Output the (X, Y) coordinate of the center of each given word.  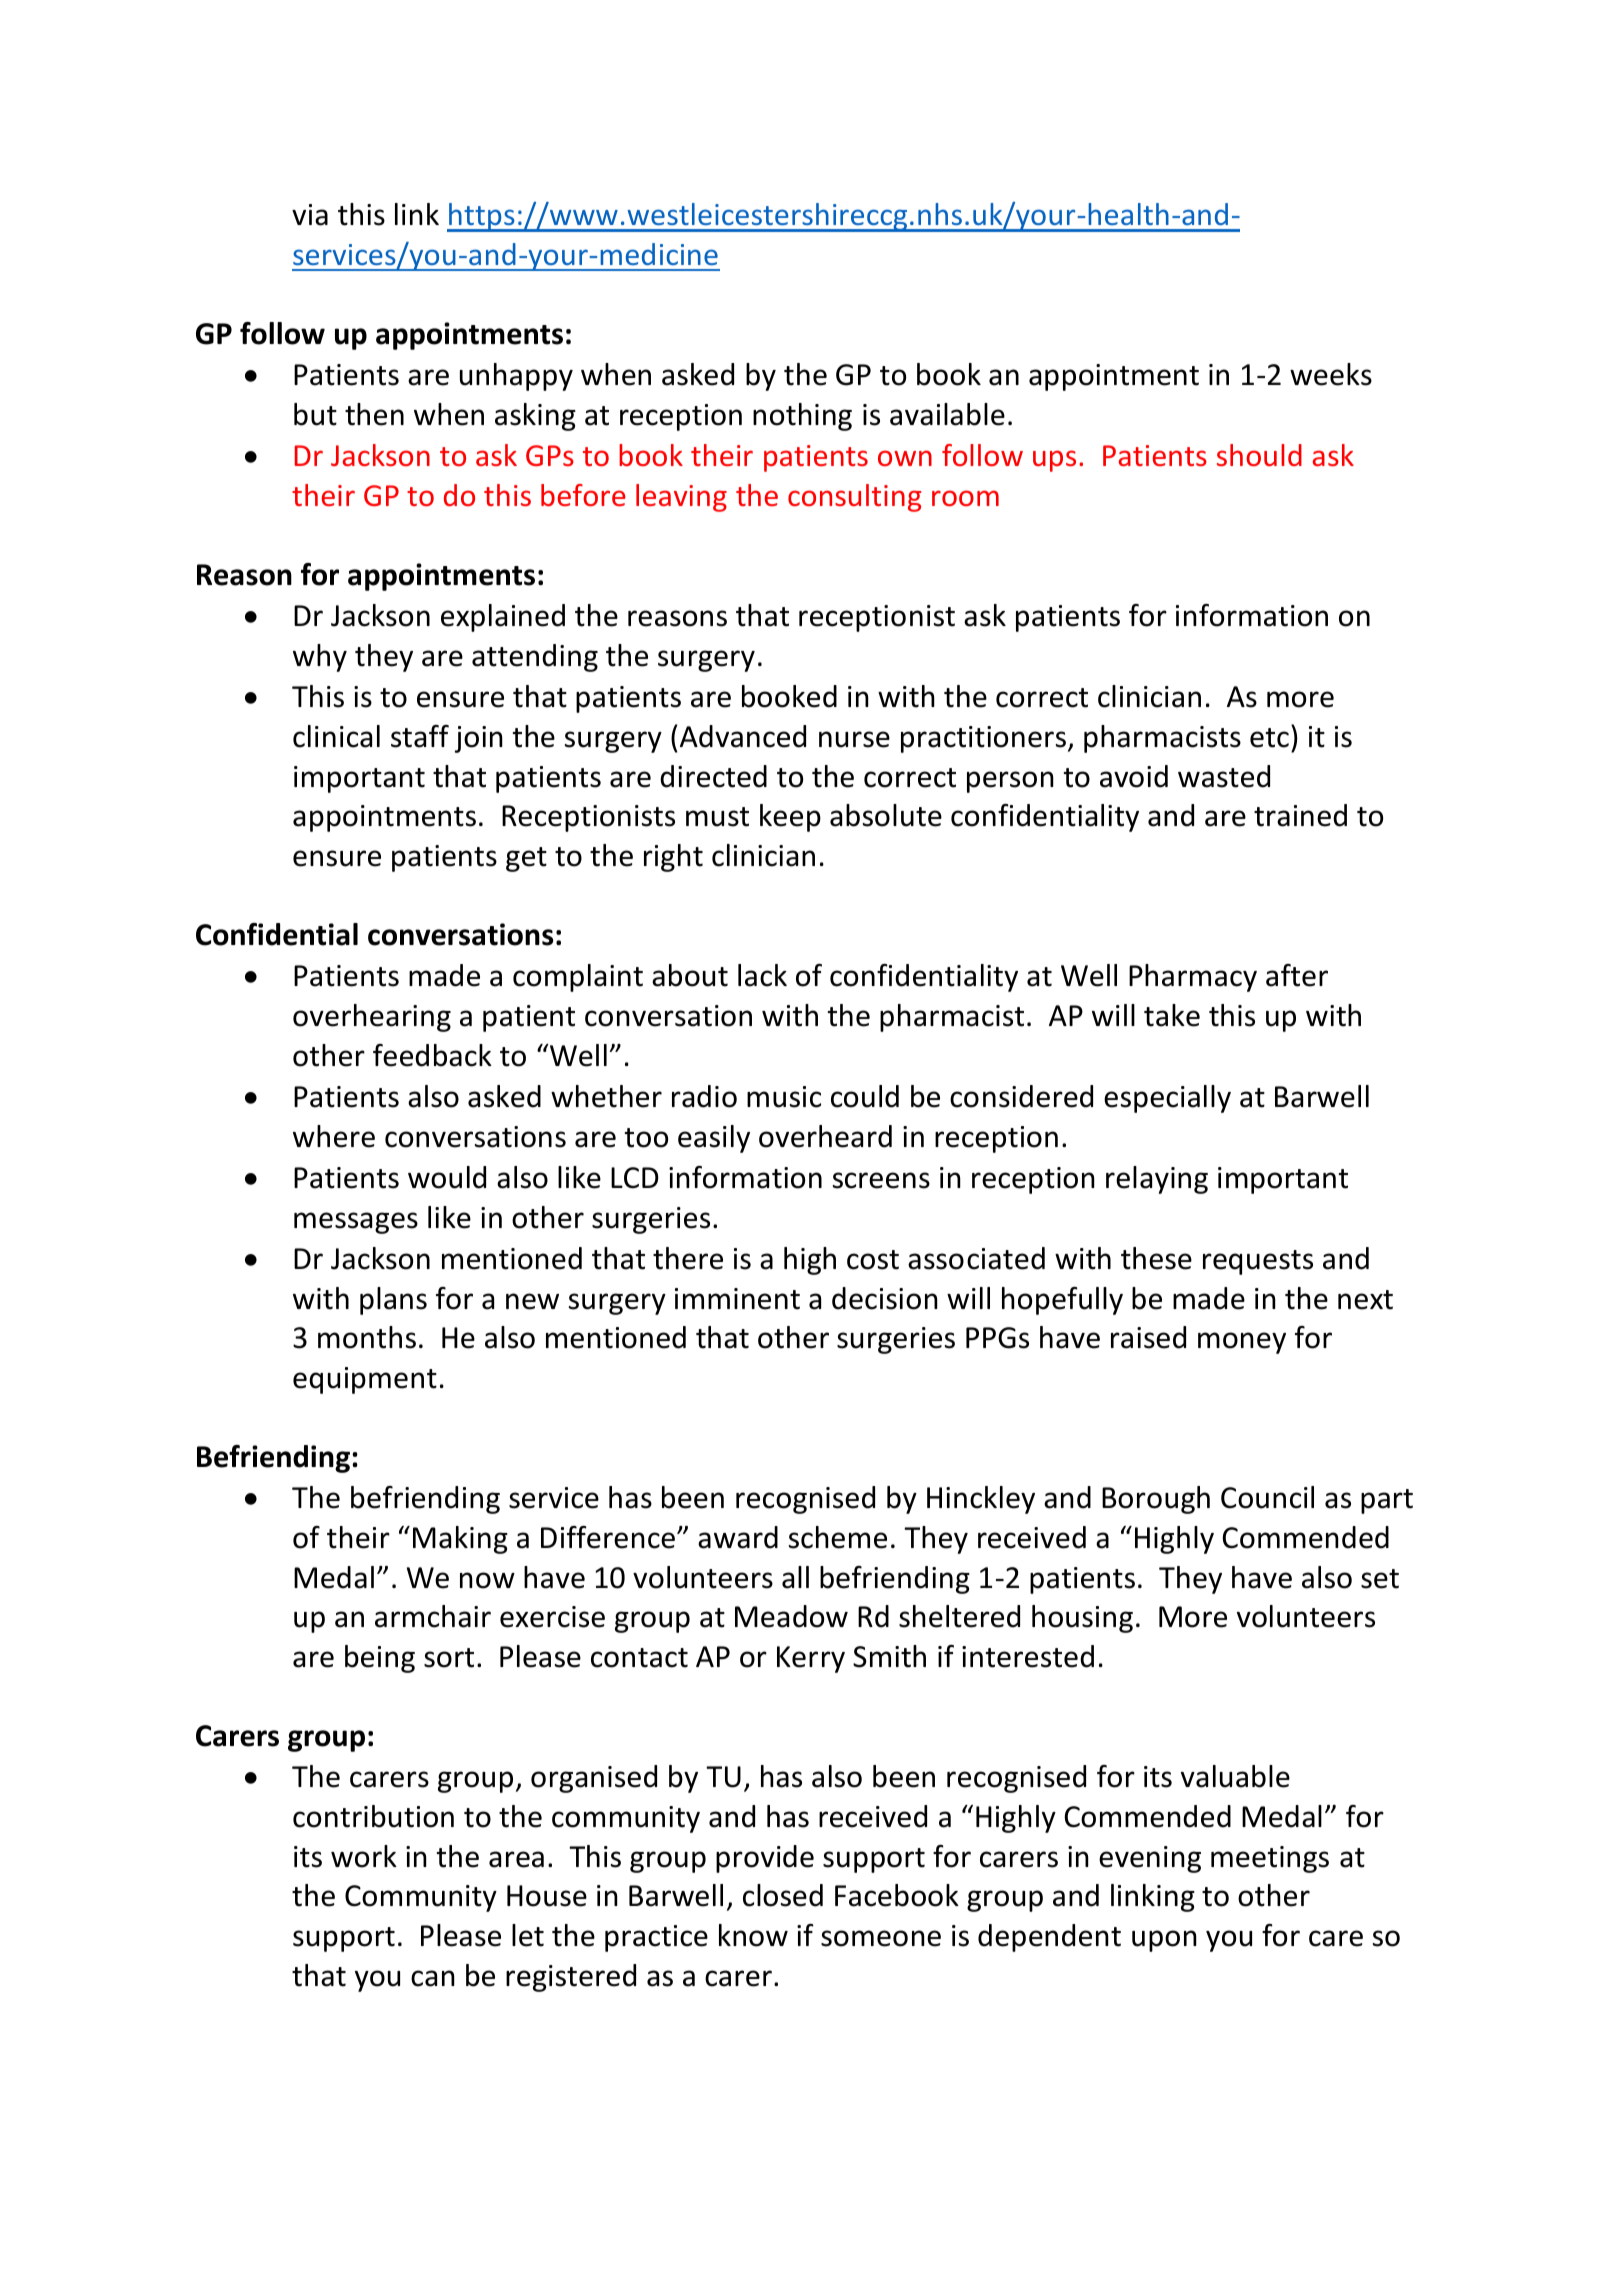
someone (881, 1938)
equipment (365, 1380)
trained (1300, 815)
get (526, 859)
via (310, 215)
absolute (886, 815)
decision (885, 1298)
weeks (1331, 374)
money (1242, 1343)
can (433, 1978)
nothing (802, 417)
